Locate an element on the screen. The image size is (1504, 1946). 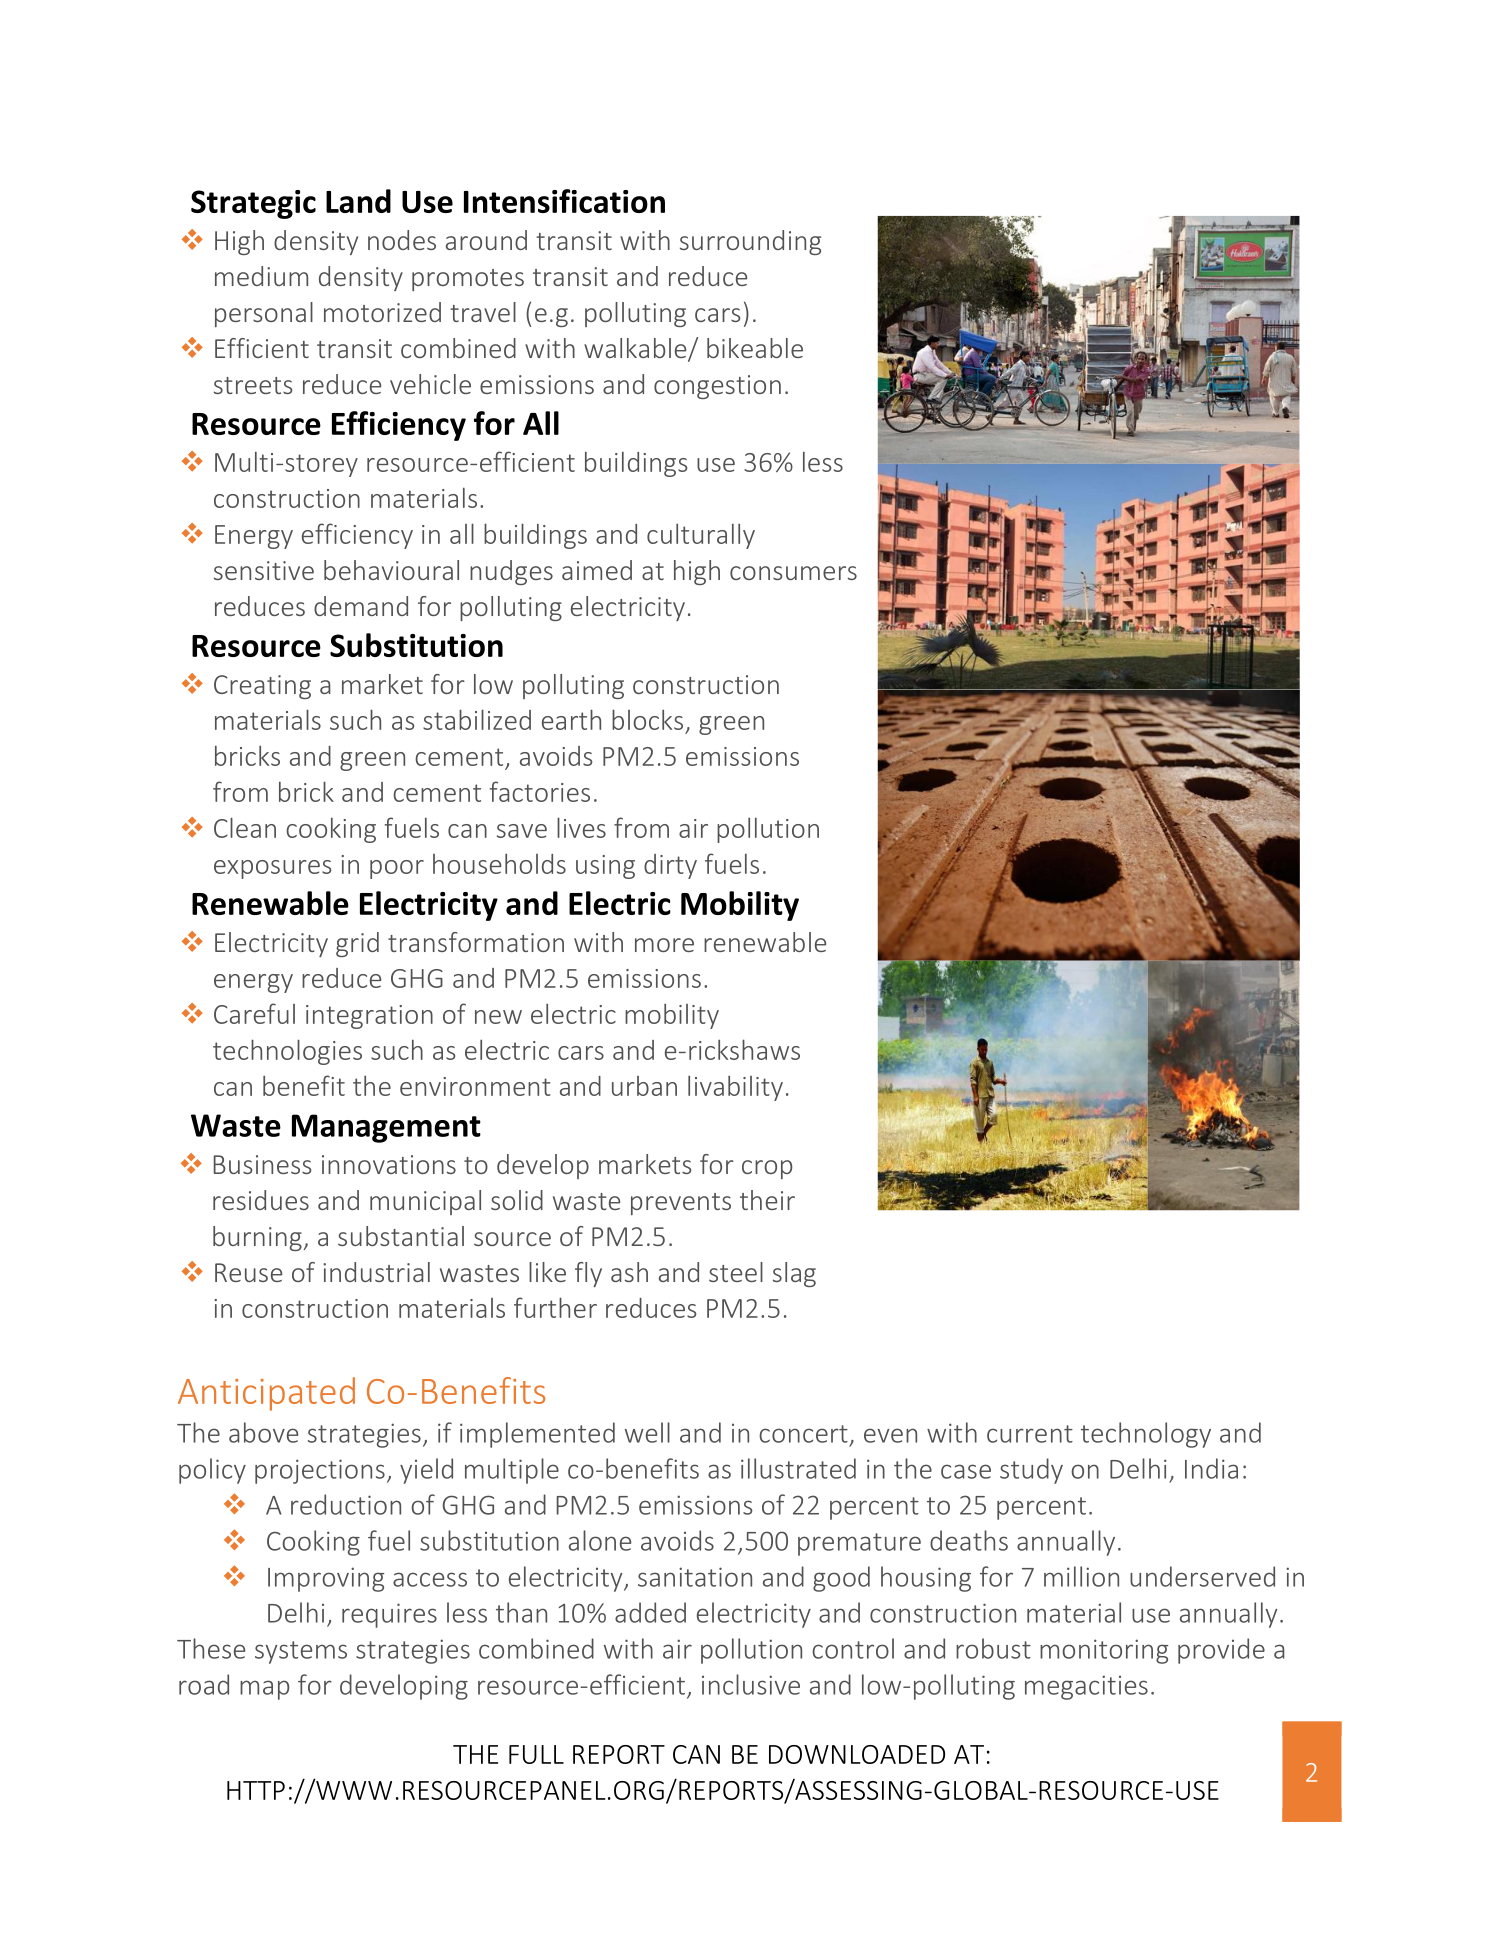
surrounding is located at coordinates (750, 242).
